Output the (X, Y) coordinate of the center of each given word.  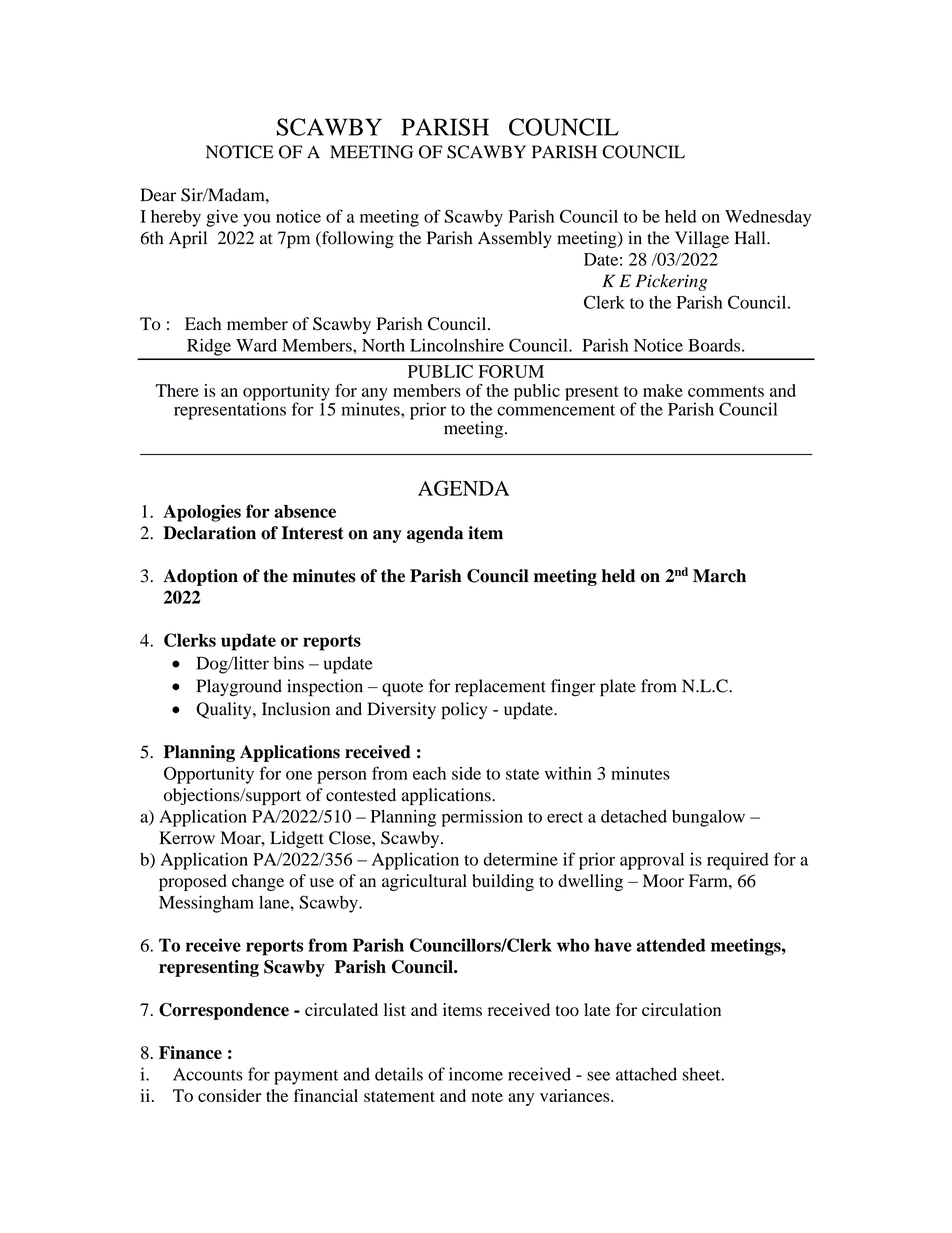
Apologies (202, 513)
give (222, 218)
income (476, 1074)
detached (634, 816)
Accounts (208, 1074)
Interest (313, 533)
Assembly (515, 239)
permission (482, 818)
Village (702, 239)
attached (646, 1074)
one (299, 775)
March (719, 576)
